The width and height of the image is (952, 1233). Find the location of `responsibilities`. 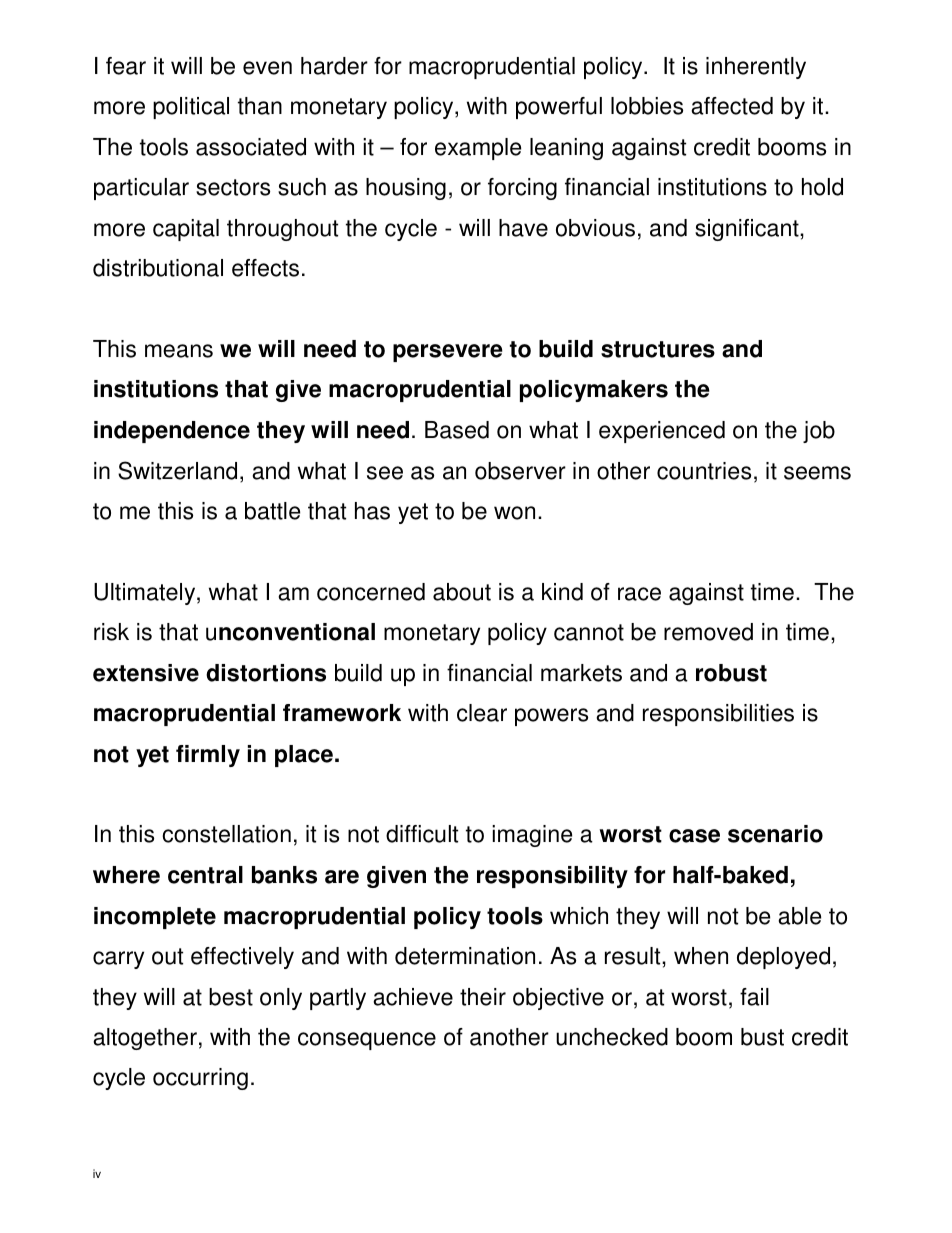

responsibilities is located at coordinates (718, 715).
